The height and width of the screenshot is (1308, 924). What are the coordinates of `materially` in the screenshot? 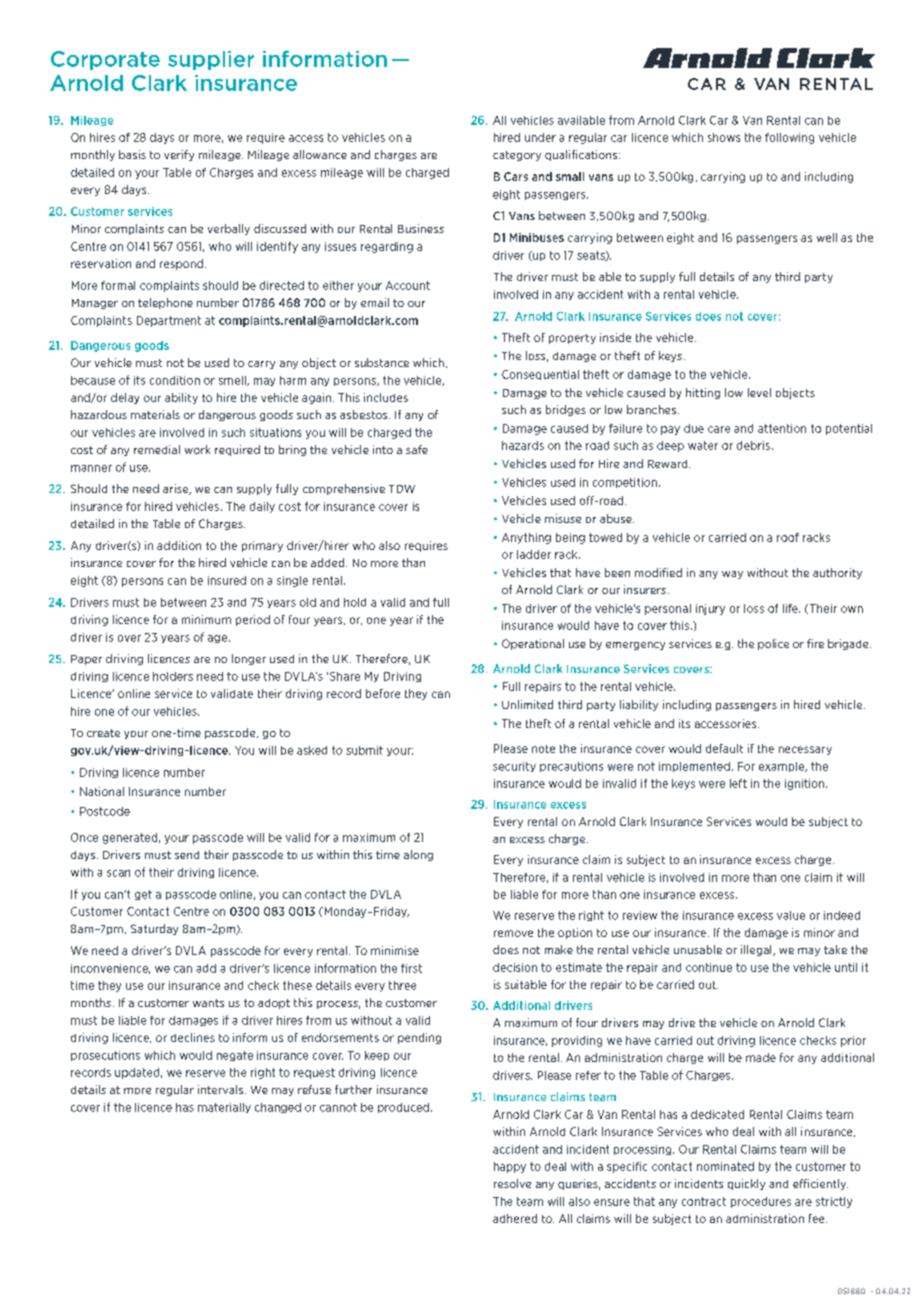 It's located at (224, 1108).
